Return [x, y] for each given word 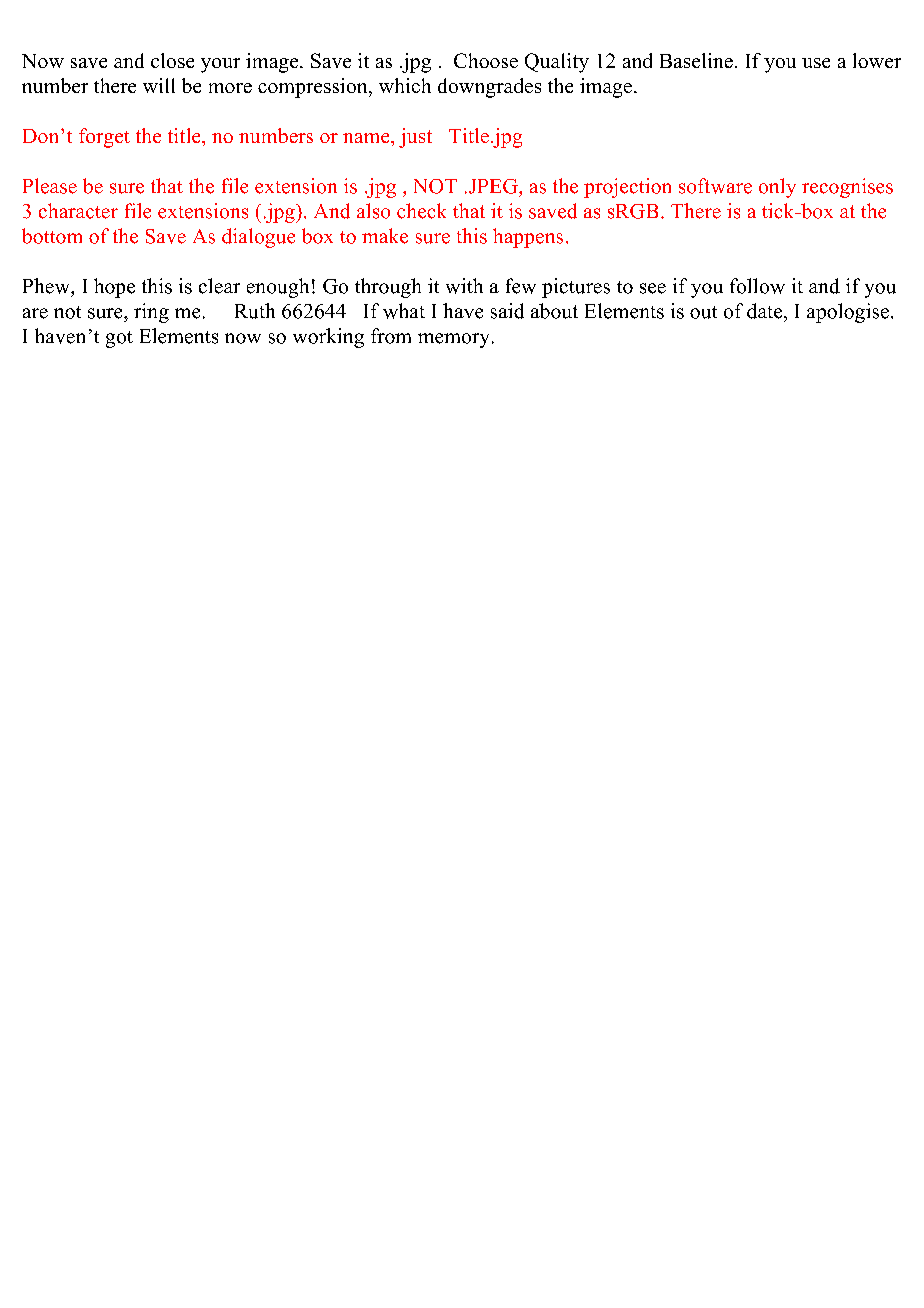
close [172, 60]
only [777, 188]
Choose [486, 60]
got [119, 339]
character [78, 211]
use [816, 63]
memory [453, 340]
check [421, 211]
